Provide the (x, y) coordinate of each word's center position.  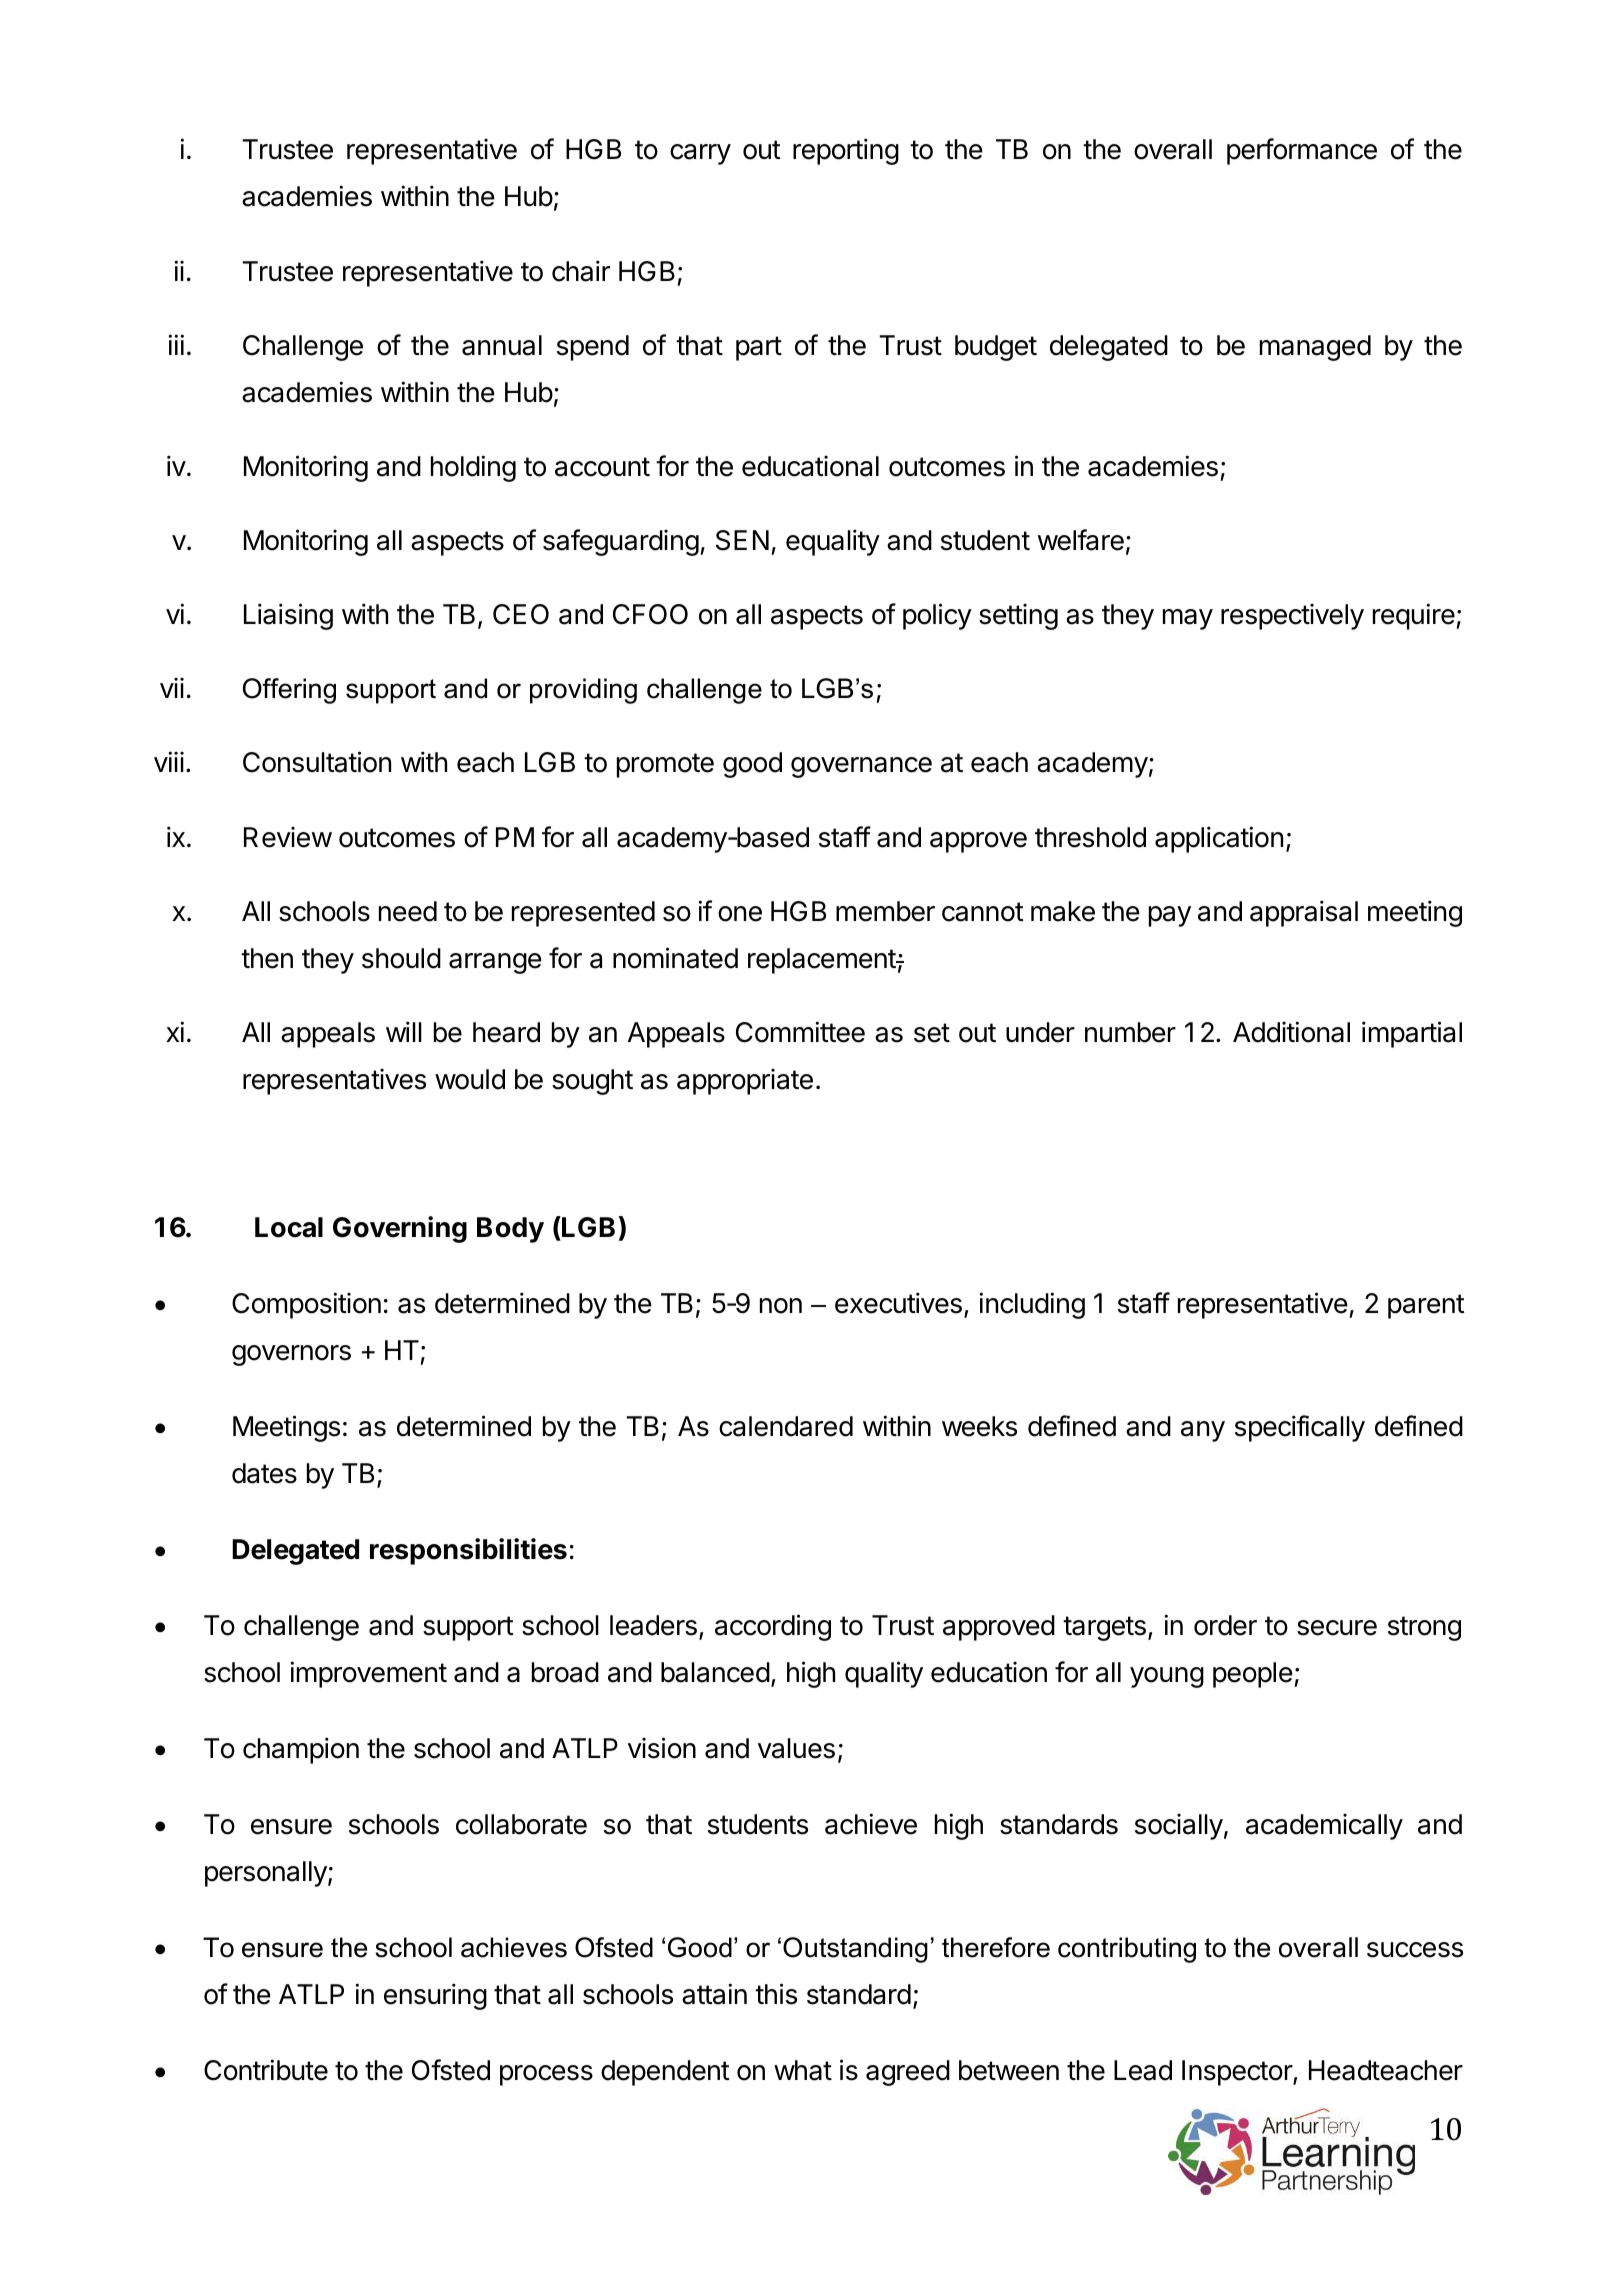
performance (1302, 151)
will (404, 1031)
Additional (1291, 1032)
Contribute (266, 2070)
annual (502, 345)
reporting (846, 151)
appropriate (745, 1081)
